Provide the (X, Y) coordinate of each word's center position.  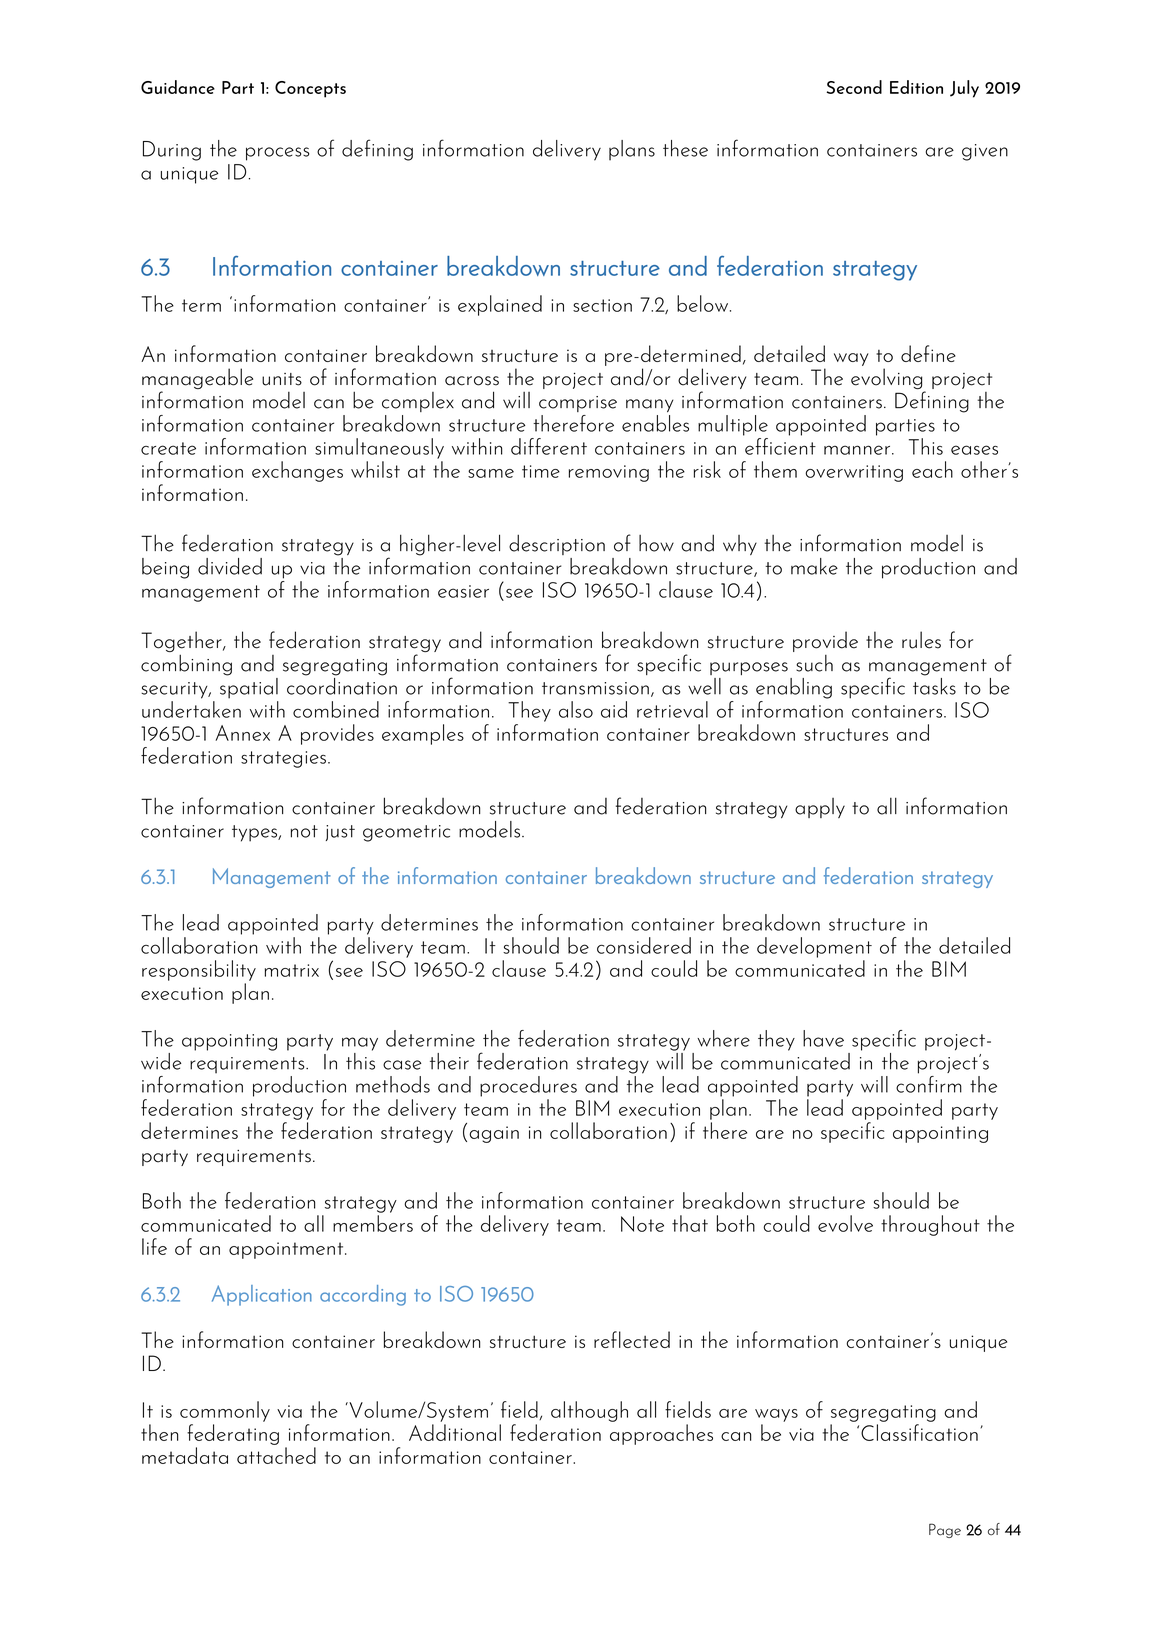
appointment (287, 1250)
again (494, 1134)
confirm (929, 1084)
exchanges (297, 471)
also (576, 709)
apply (820, 808)
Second (854, 87)
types (255, 833)
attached (276, 1455)
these (685, 148)
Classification (919, 1432)
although (589, 1411)
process (277, 154)
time (541, 471)
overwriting (854, 473)
